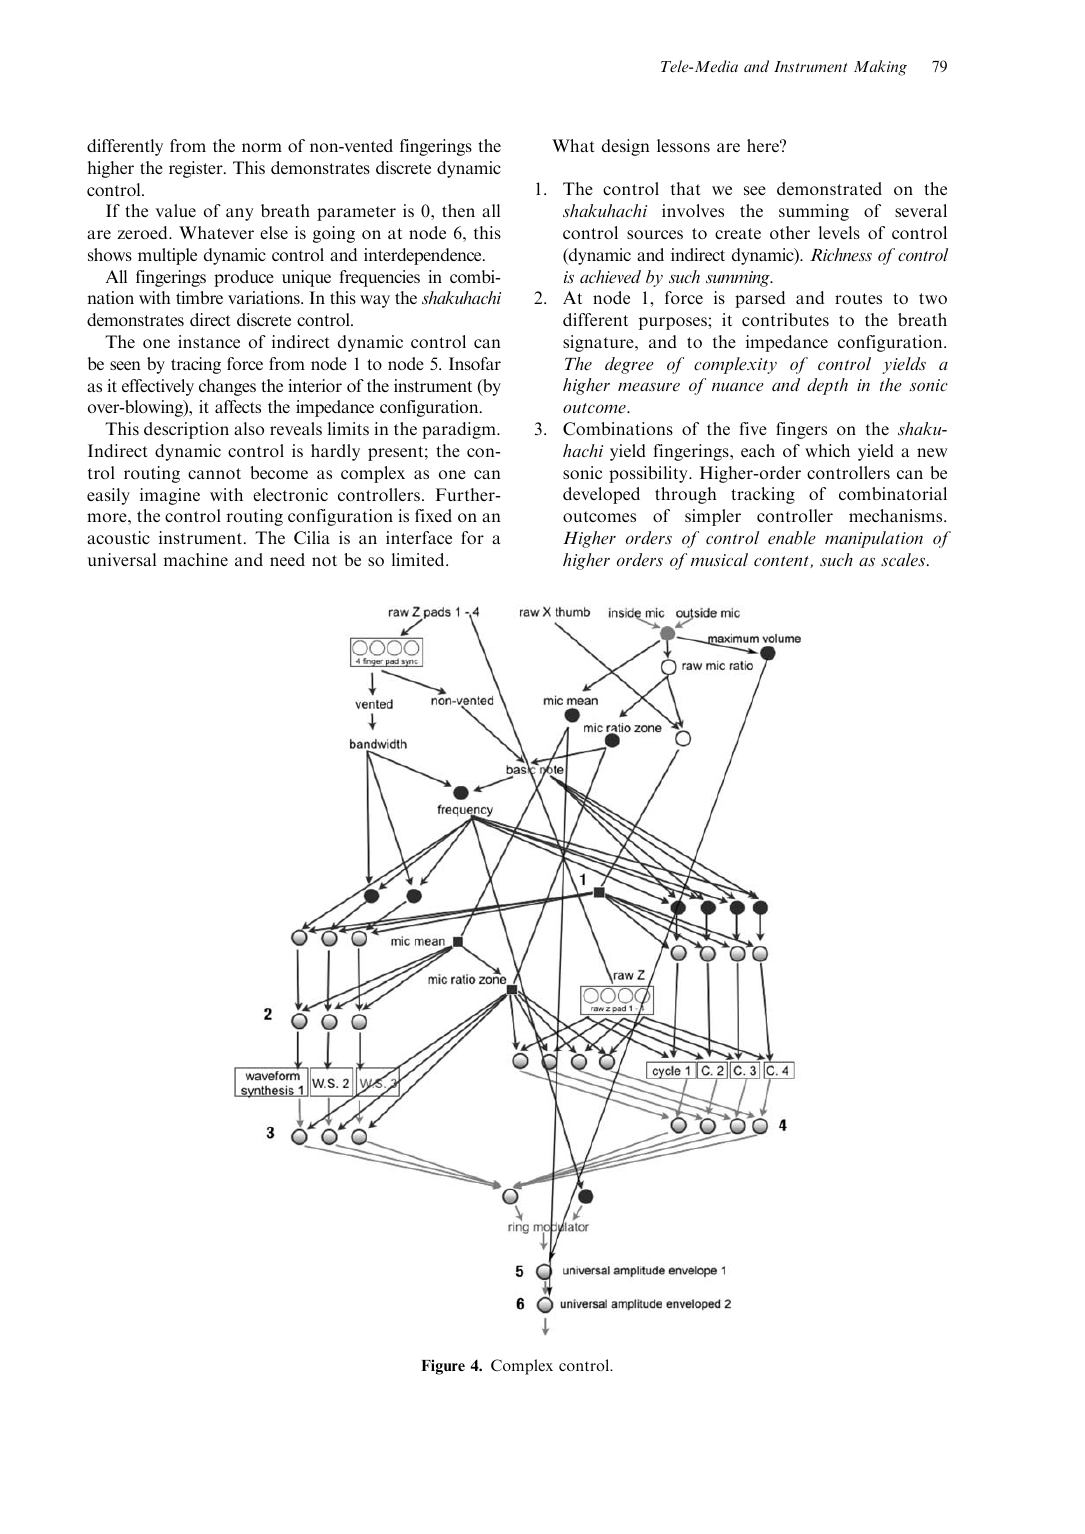  I want to click on Making, so click(880, 68).
